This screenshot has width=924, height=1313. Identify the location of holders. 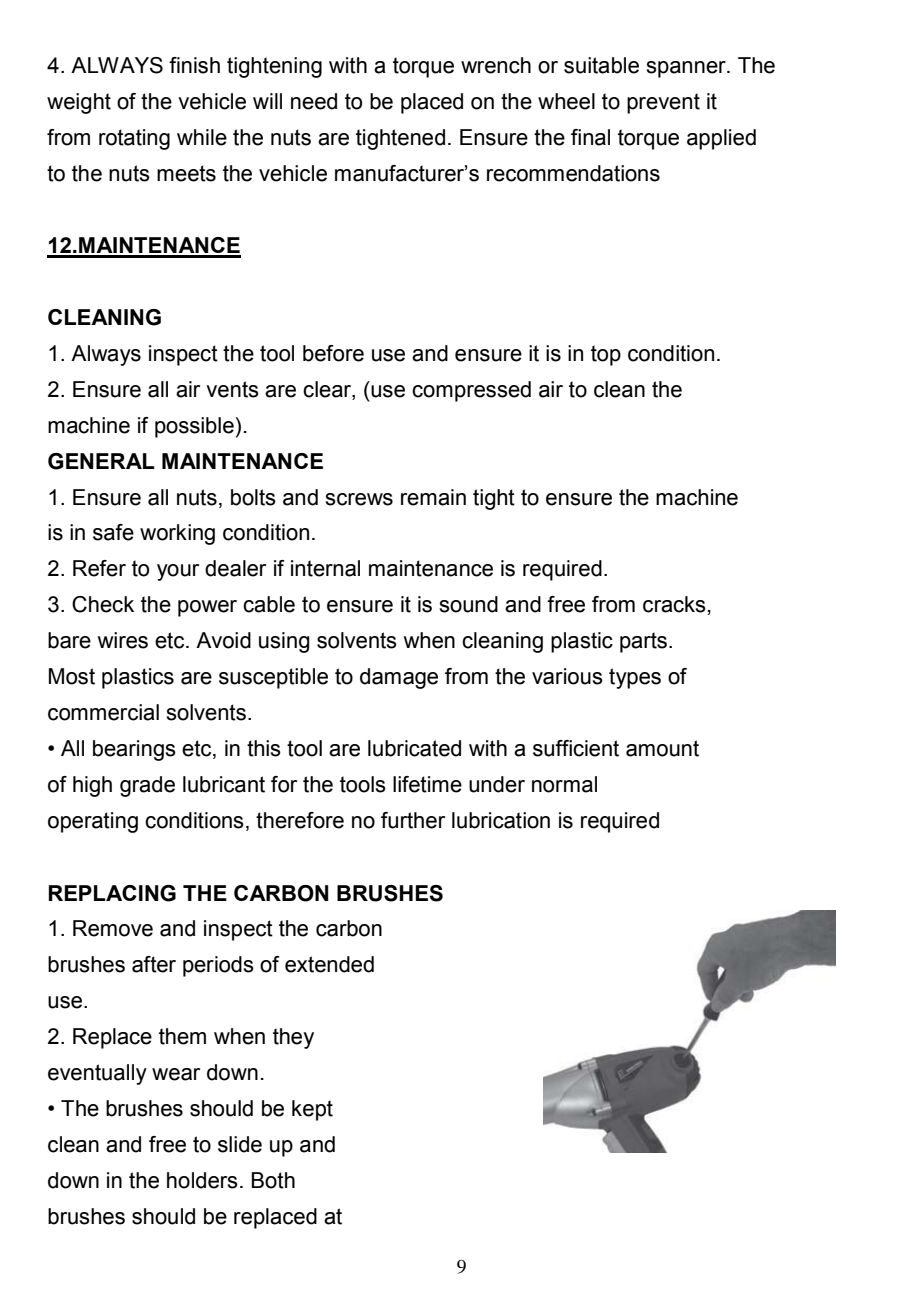
(202, 1180).
